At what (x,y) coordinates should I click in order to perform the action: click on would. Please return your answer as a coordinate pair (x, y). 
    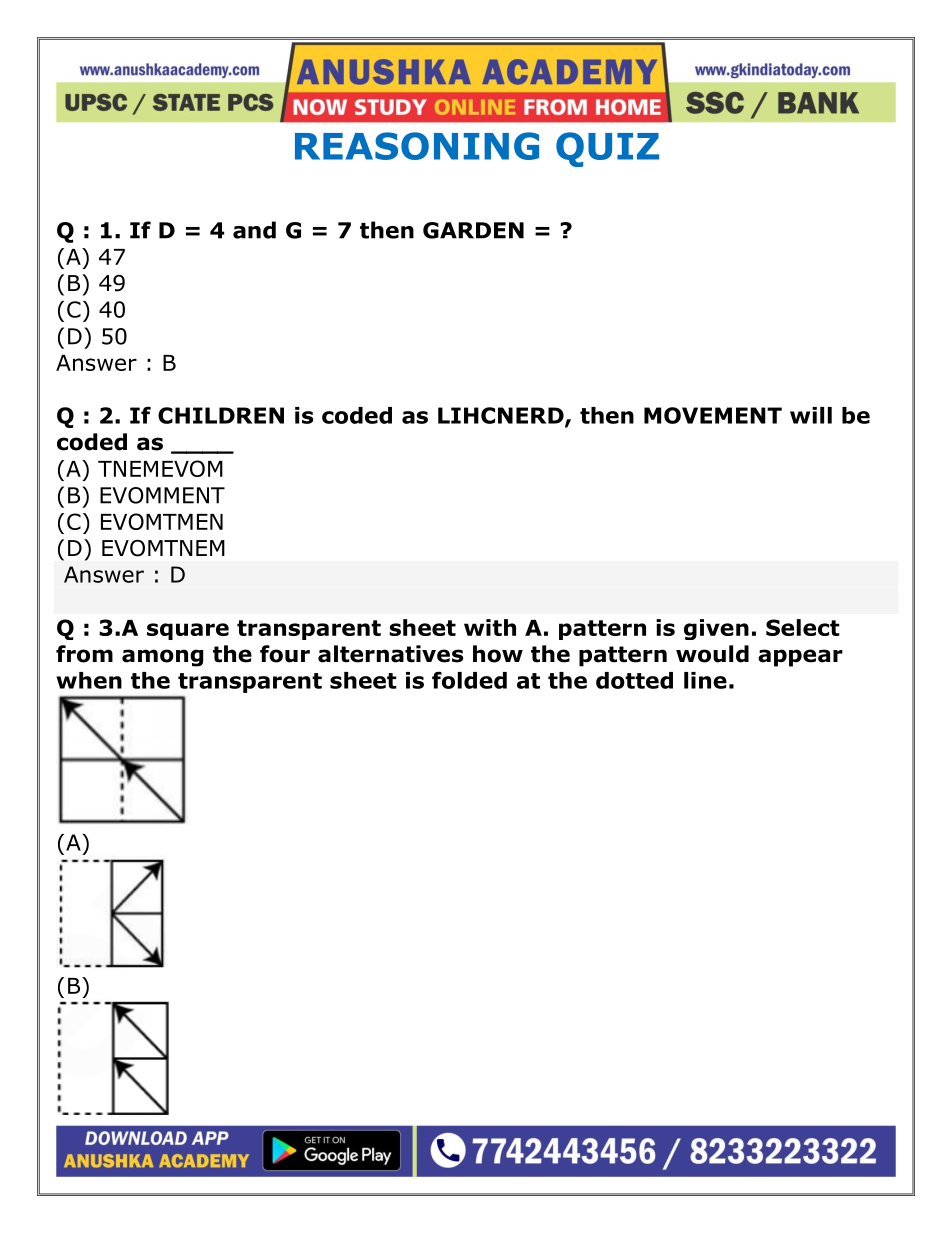
    Looking at the image, I should click on (712, 654).
